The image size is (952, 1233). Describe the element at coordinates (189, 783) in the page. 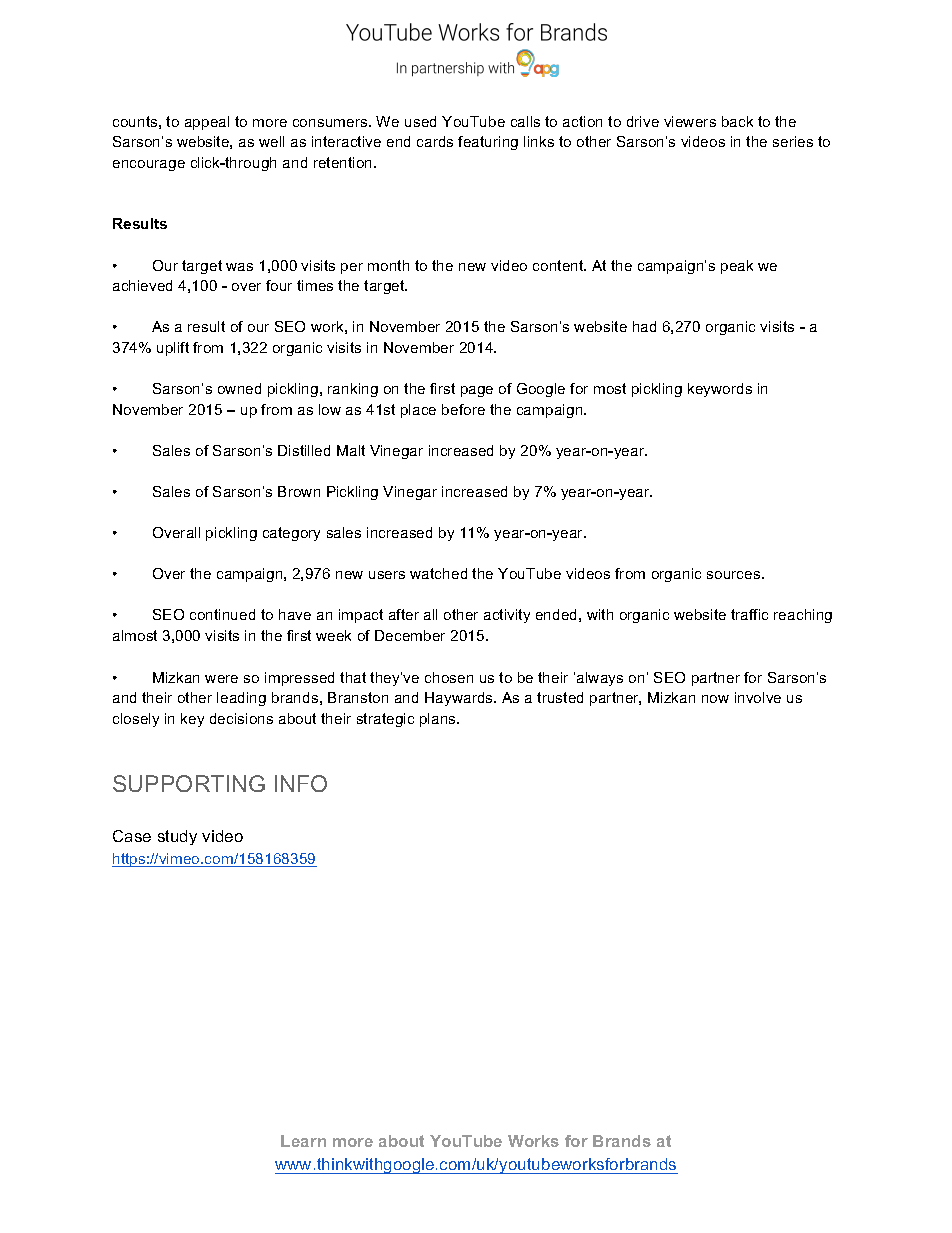

I see `SUPPORTING` at that location.
